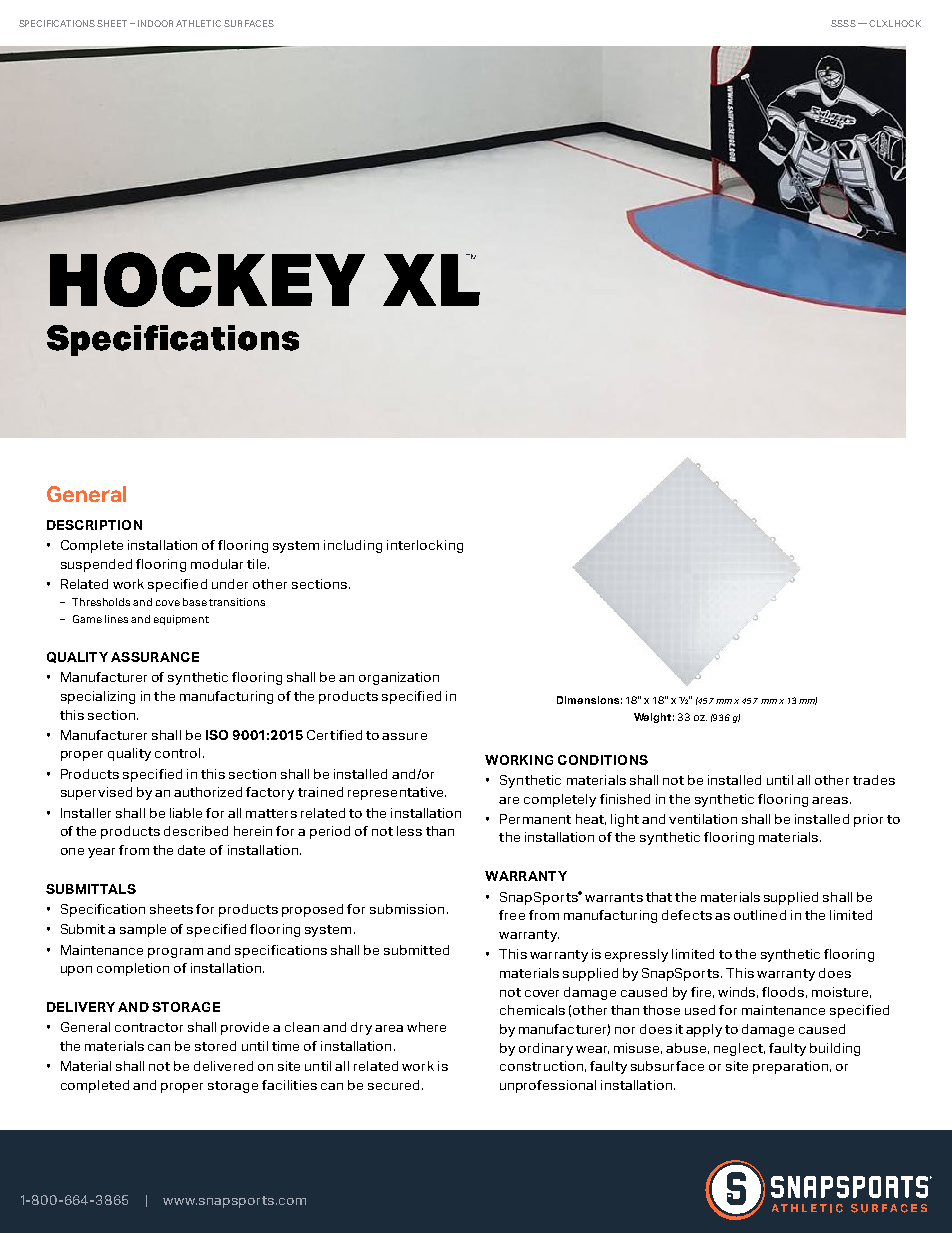  What do you see at coordinates (353, 546) in the image?
I see `including` at bounding box center [353, 546].
